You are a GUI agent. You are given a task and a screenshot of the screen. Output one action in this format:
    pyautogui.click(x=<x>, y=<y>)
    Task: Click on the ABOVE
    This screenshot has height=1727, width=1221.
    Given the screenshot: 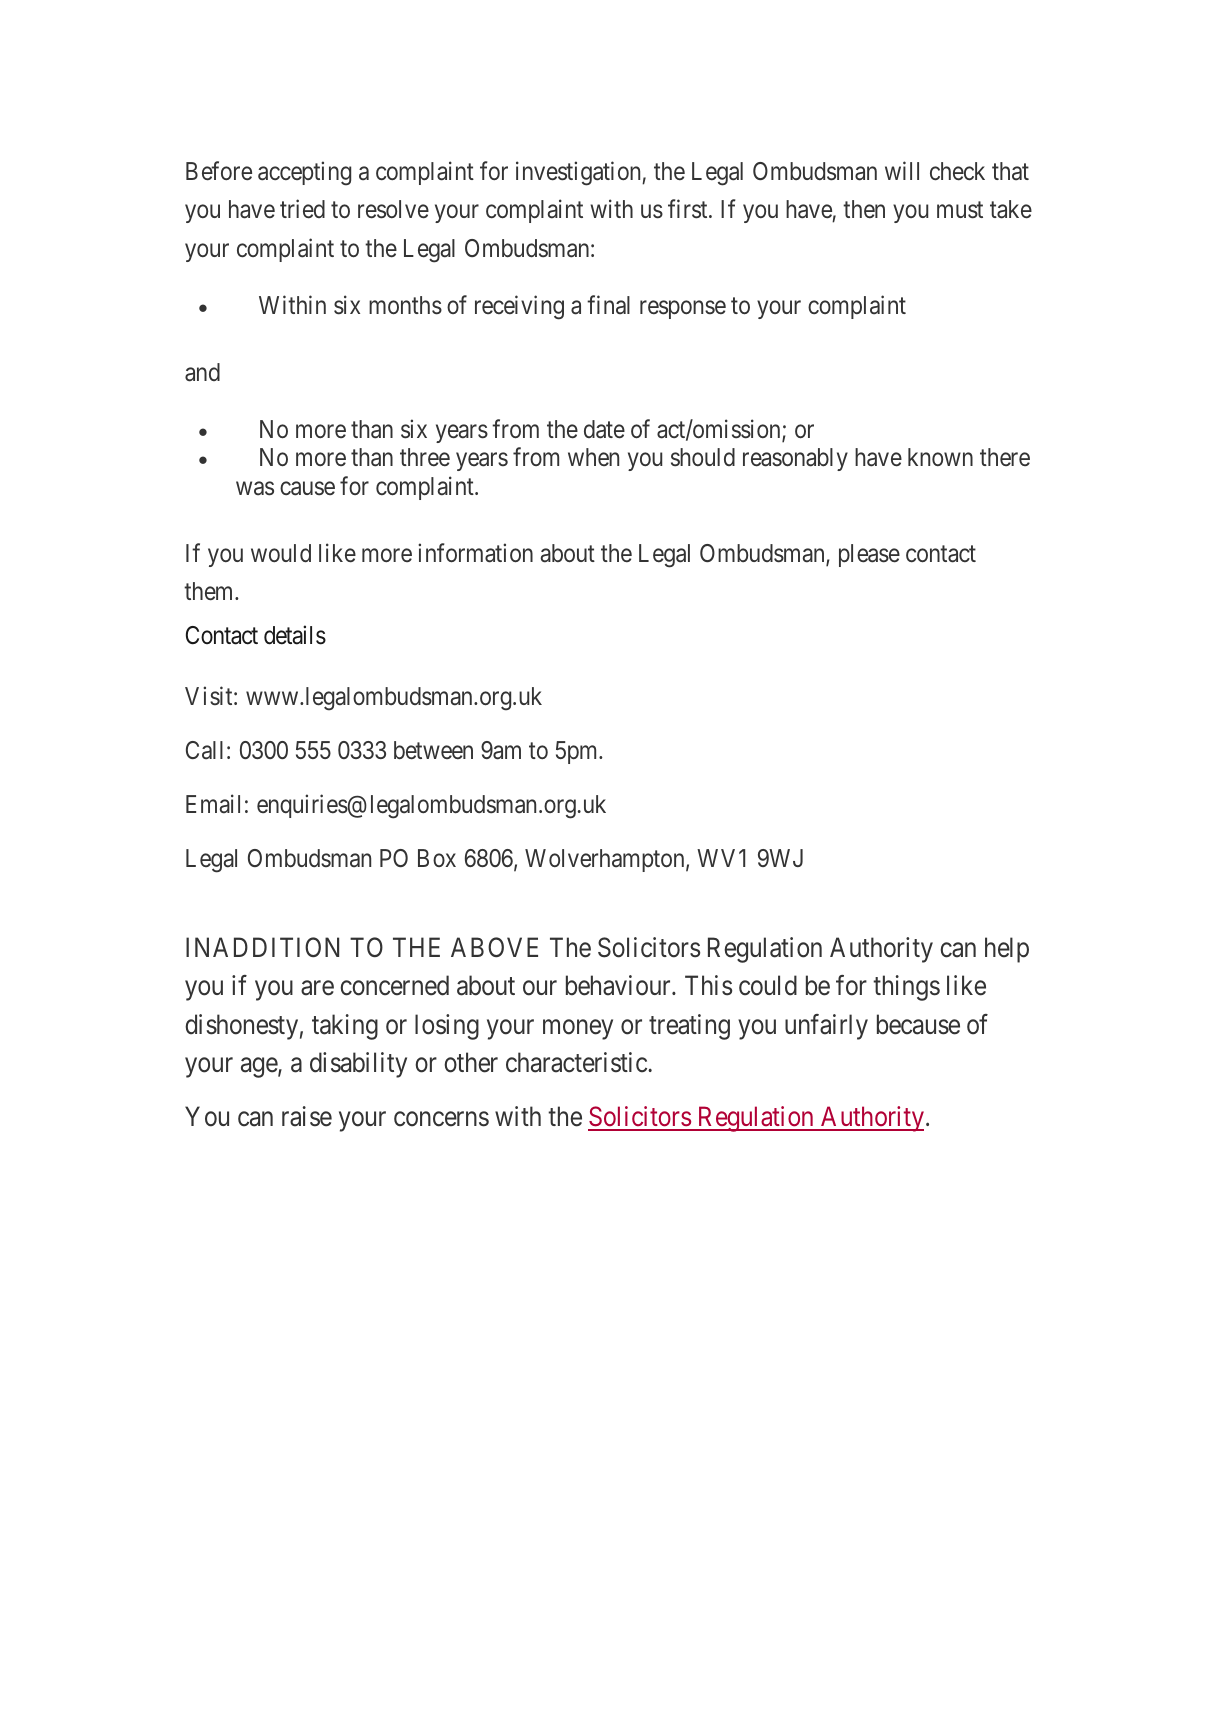 What is the action you would take?
    pyautogui.click(x=494, y=947)
